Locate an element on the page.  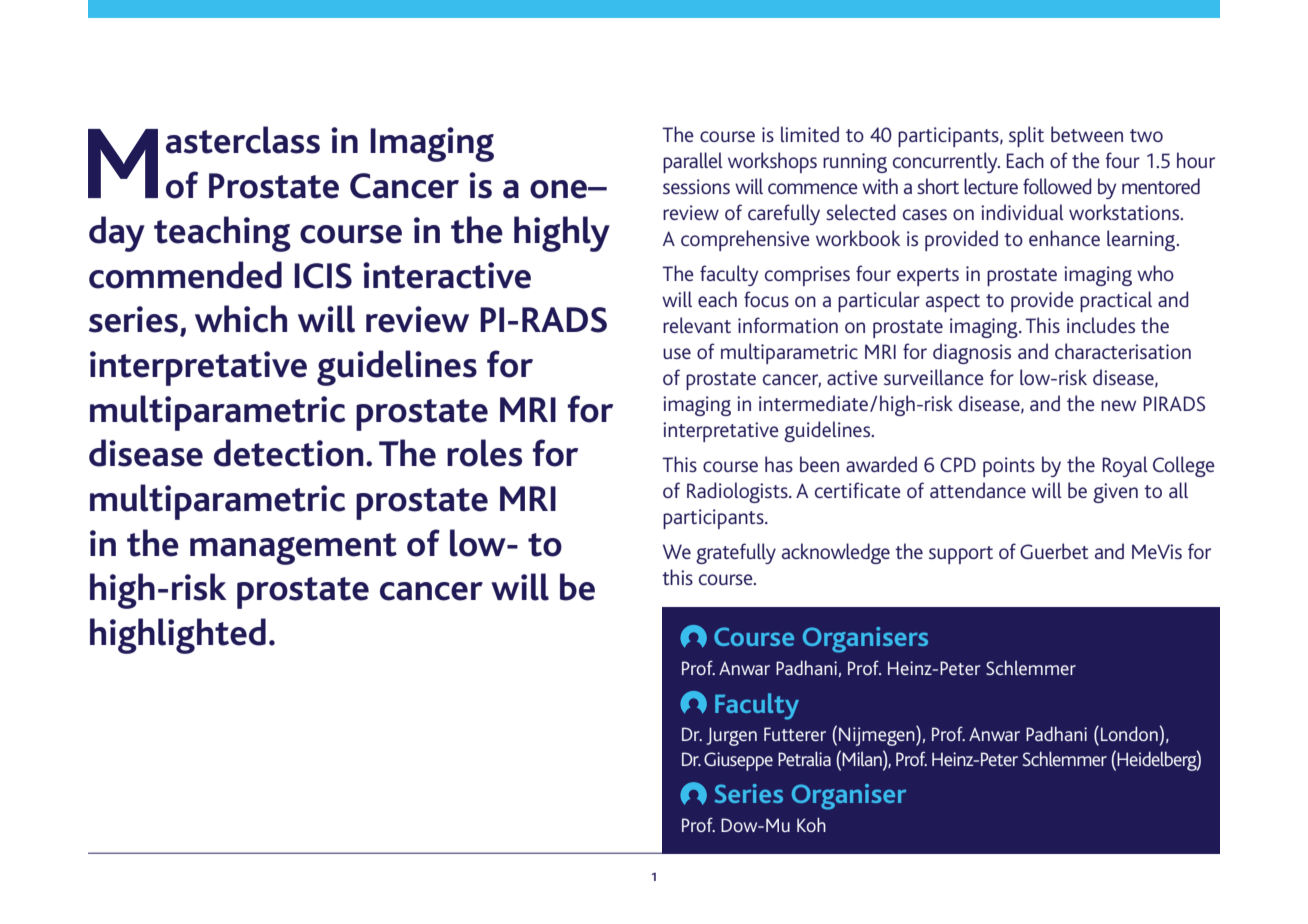
given is located at coordinates (1115, 493).
